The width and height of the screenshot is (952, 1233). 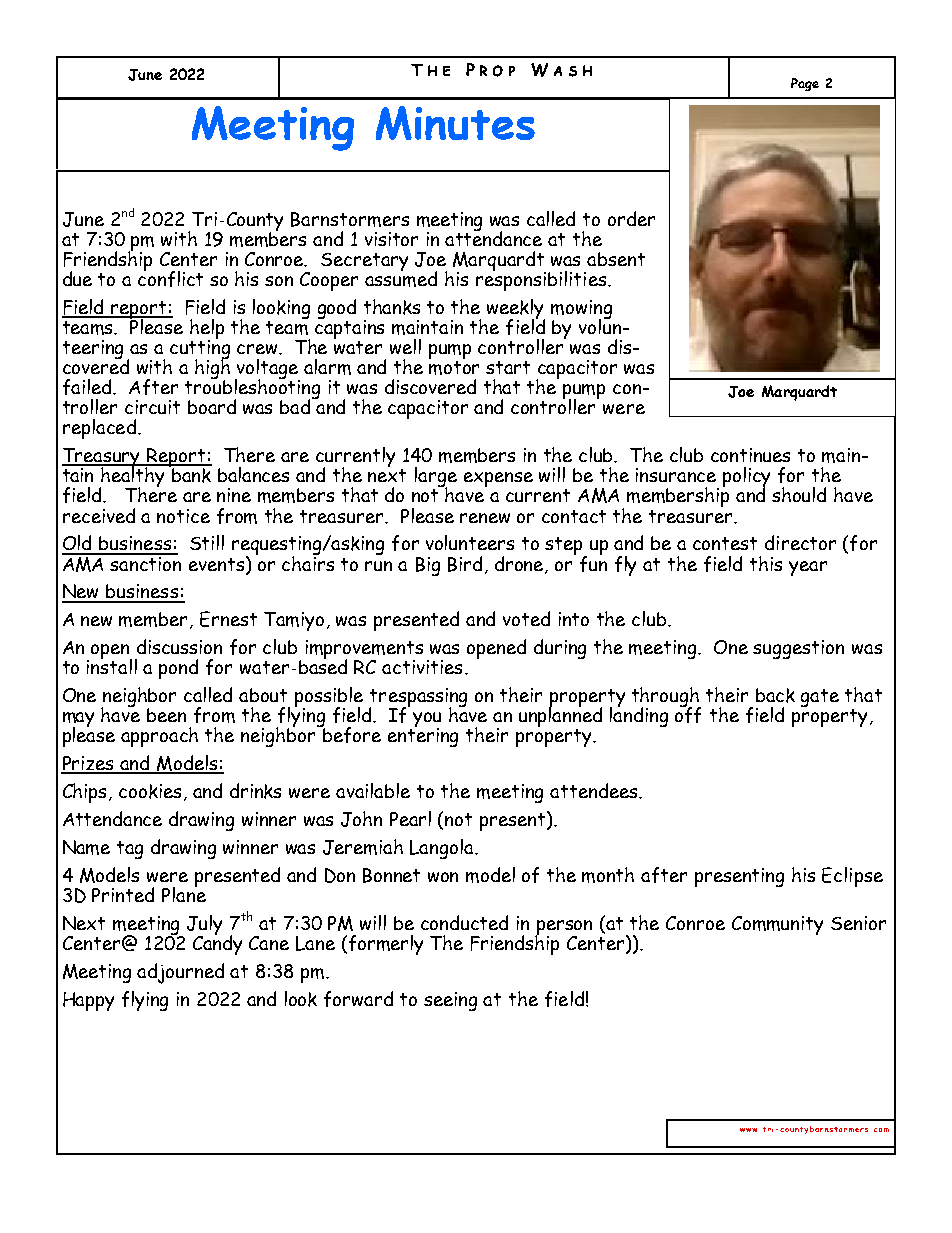 What do you see at coordinates (805, 84) in the screenshot?
I see `Page` at bounding box center [805, 84].
